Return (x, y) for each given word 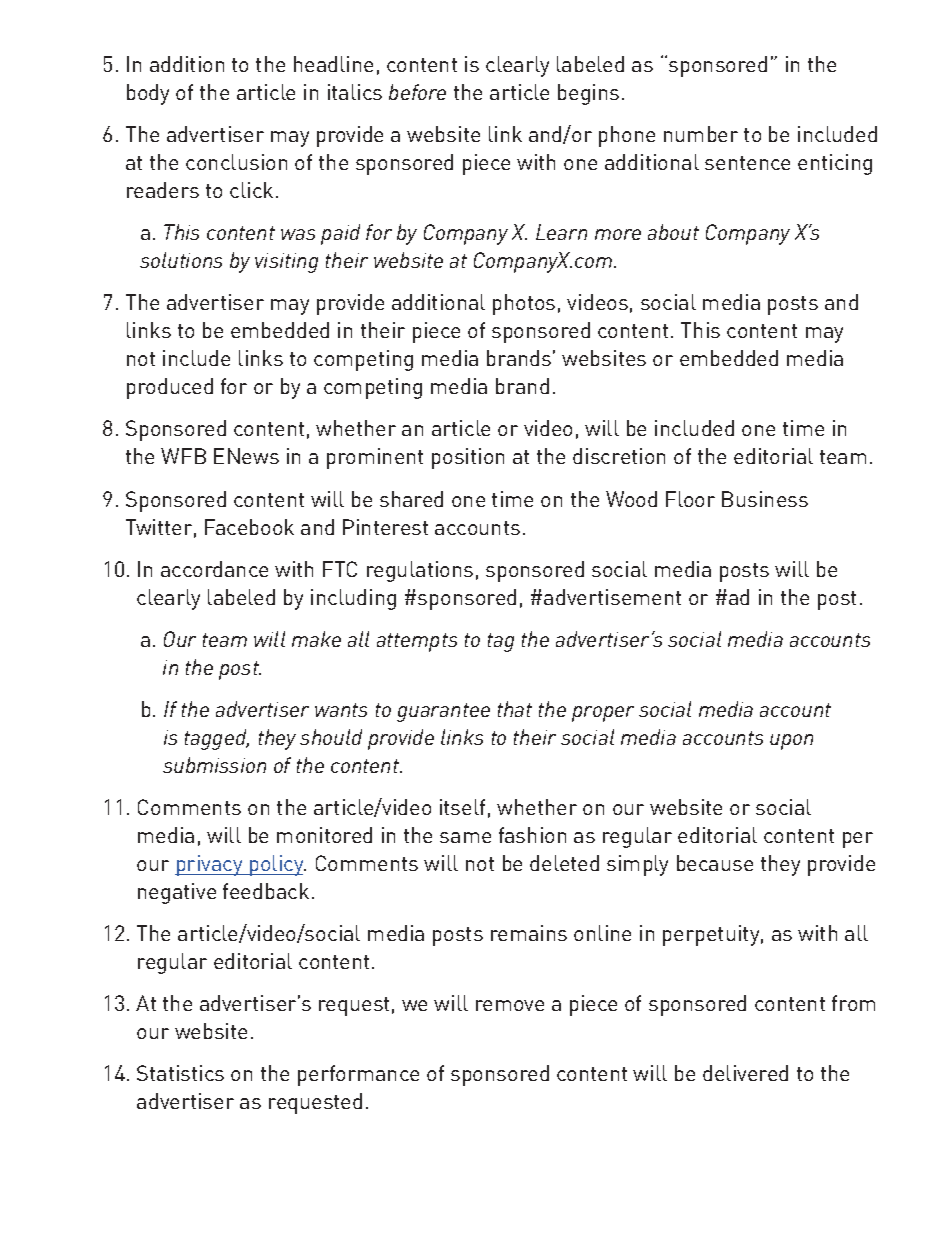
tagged (217, 739)
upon (791, 742)
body (148, 94)
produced (170, 388)
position (468, 458)
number (701, 134)
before (417, 92)
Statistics (180, 1073)
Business (765, 499)
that (515, 709)
